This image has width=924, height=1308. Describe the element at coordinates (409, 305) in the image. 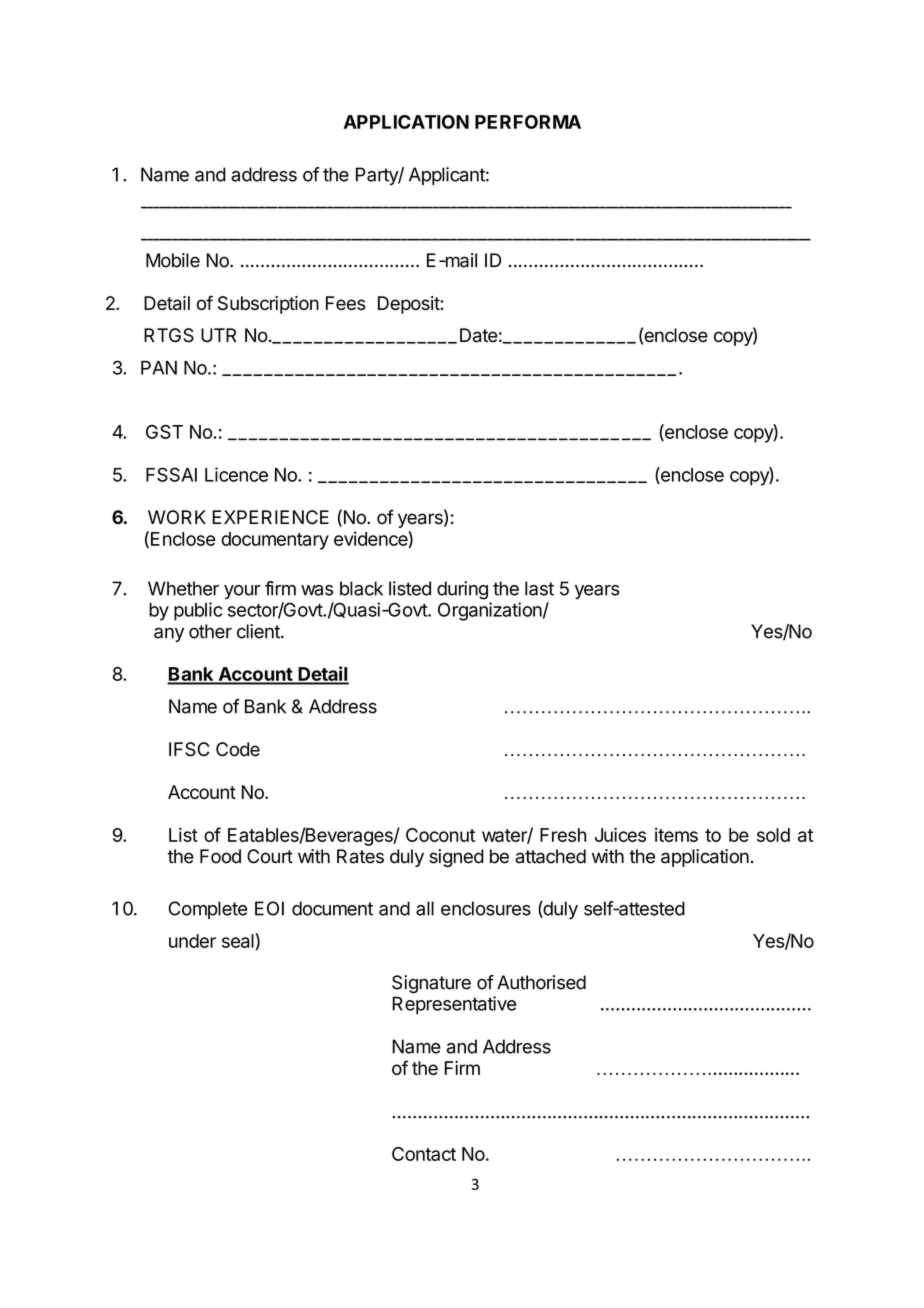

I see `Deposit` at that location.
